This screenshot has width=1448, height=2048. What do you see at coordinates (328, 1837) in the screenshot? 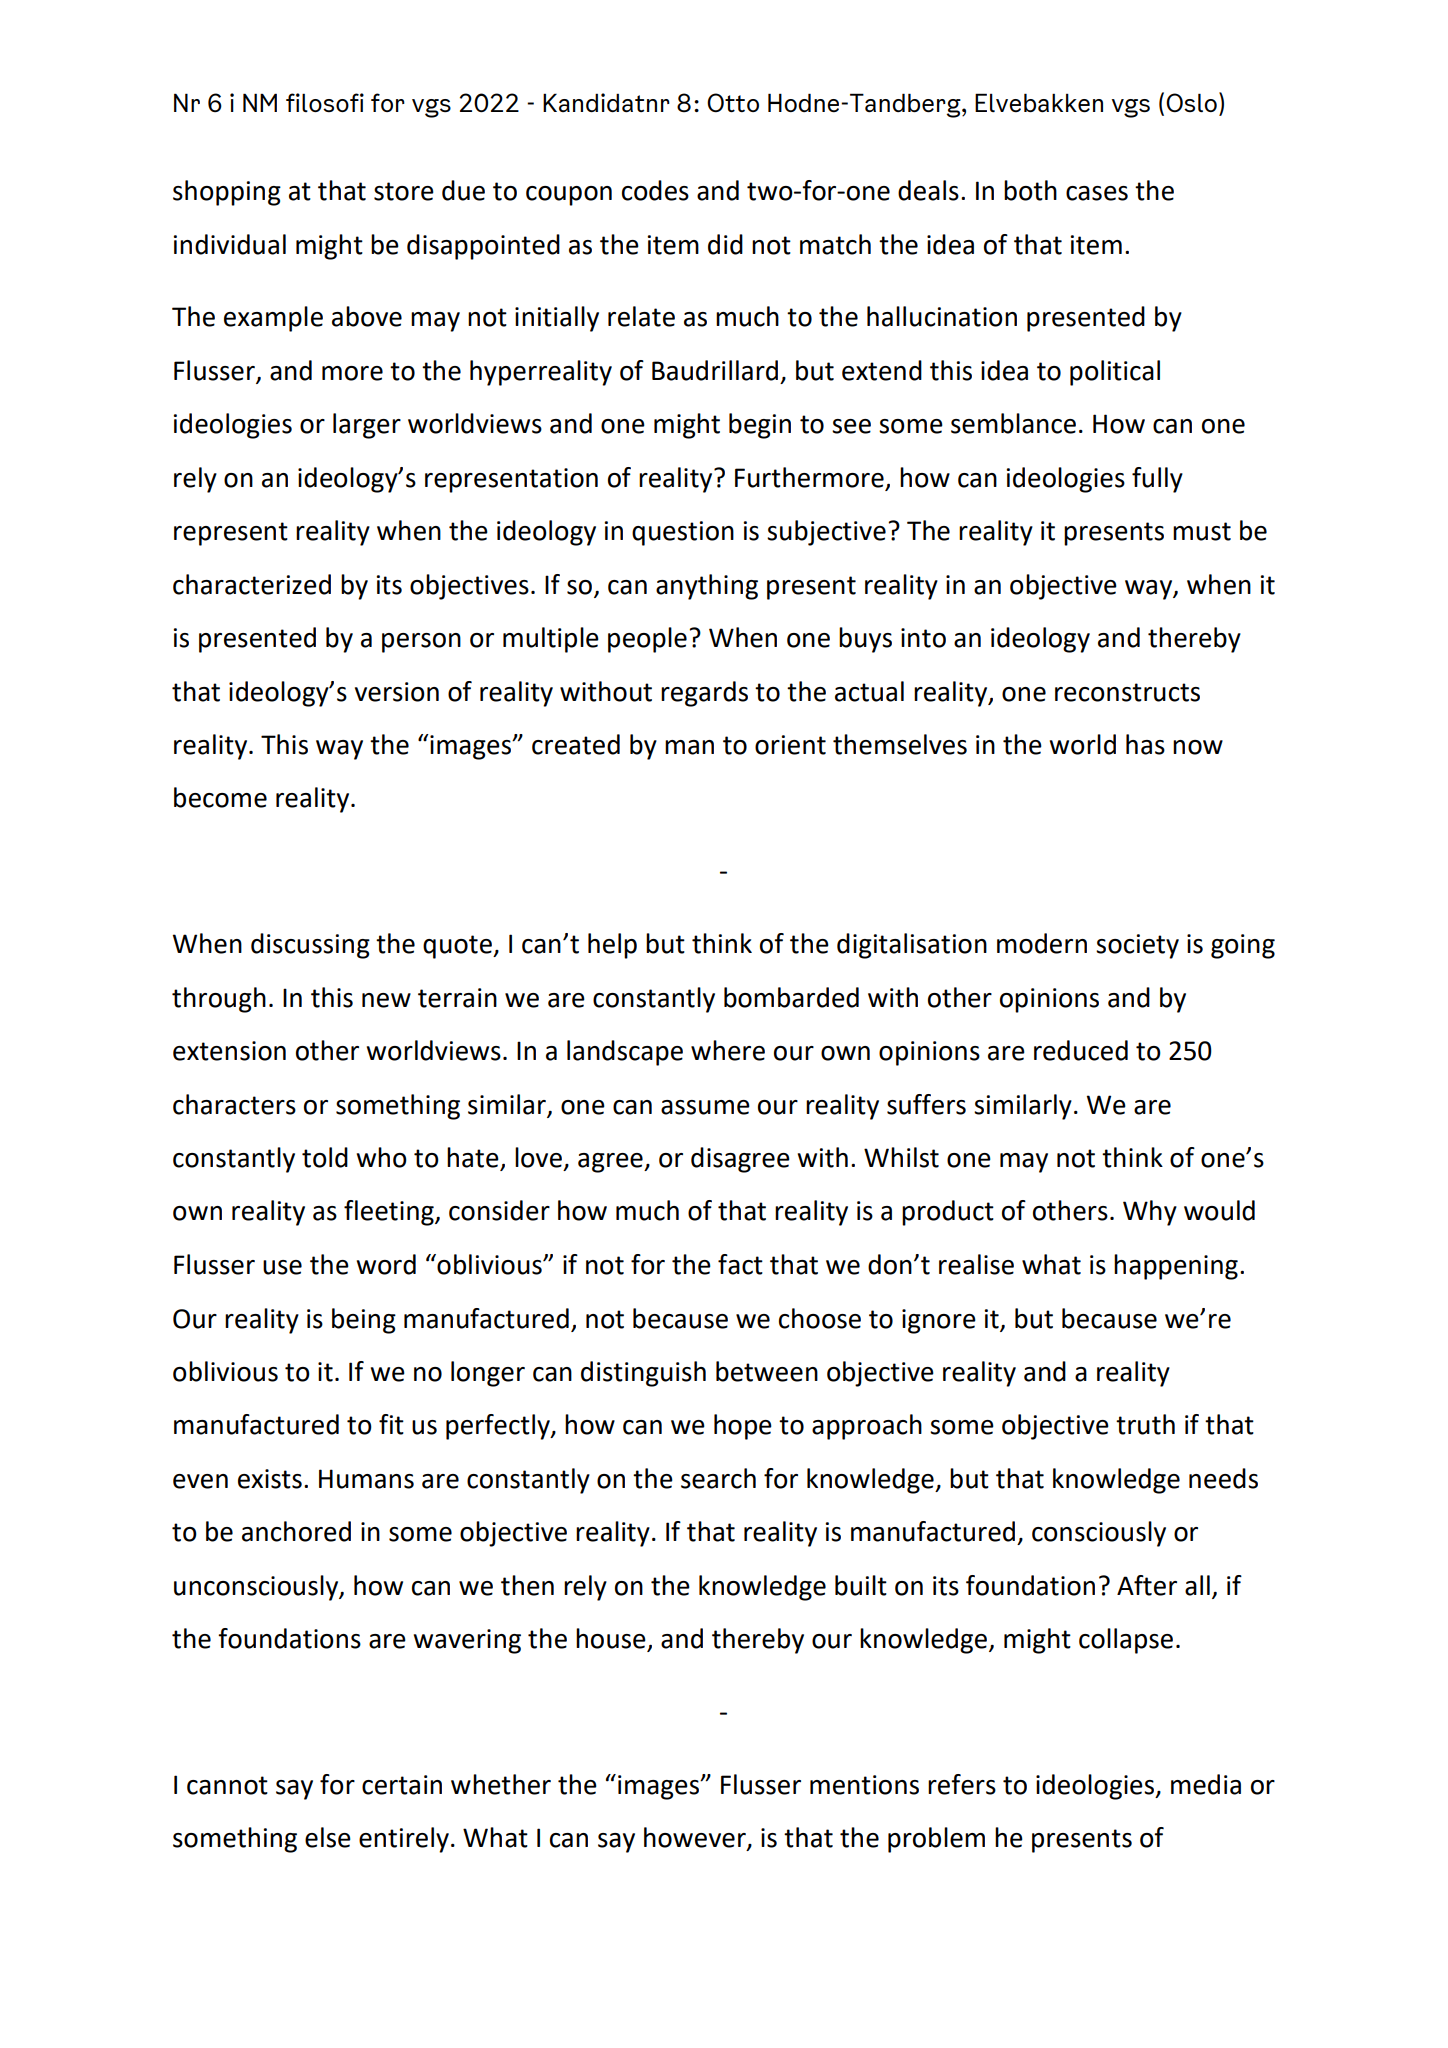
I see `else` at bounding box center [328, 1837].
